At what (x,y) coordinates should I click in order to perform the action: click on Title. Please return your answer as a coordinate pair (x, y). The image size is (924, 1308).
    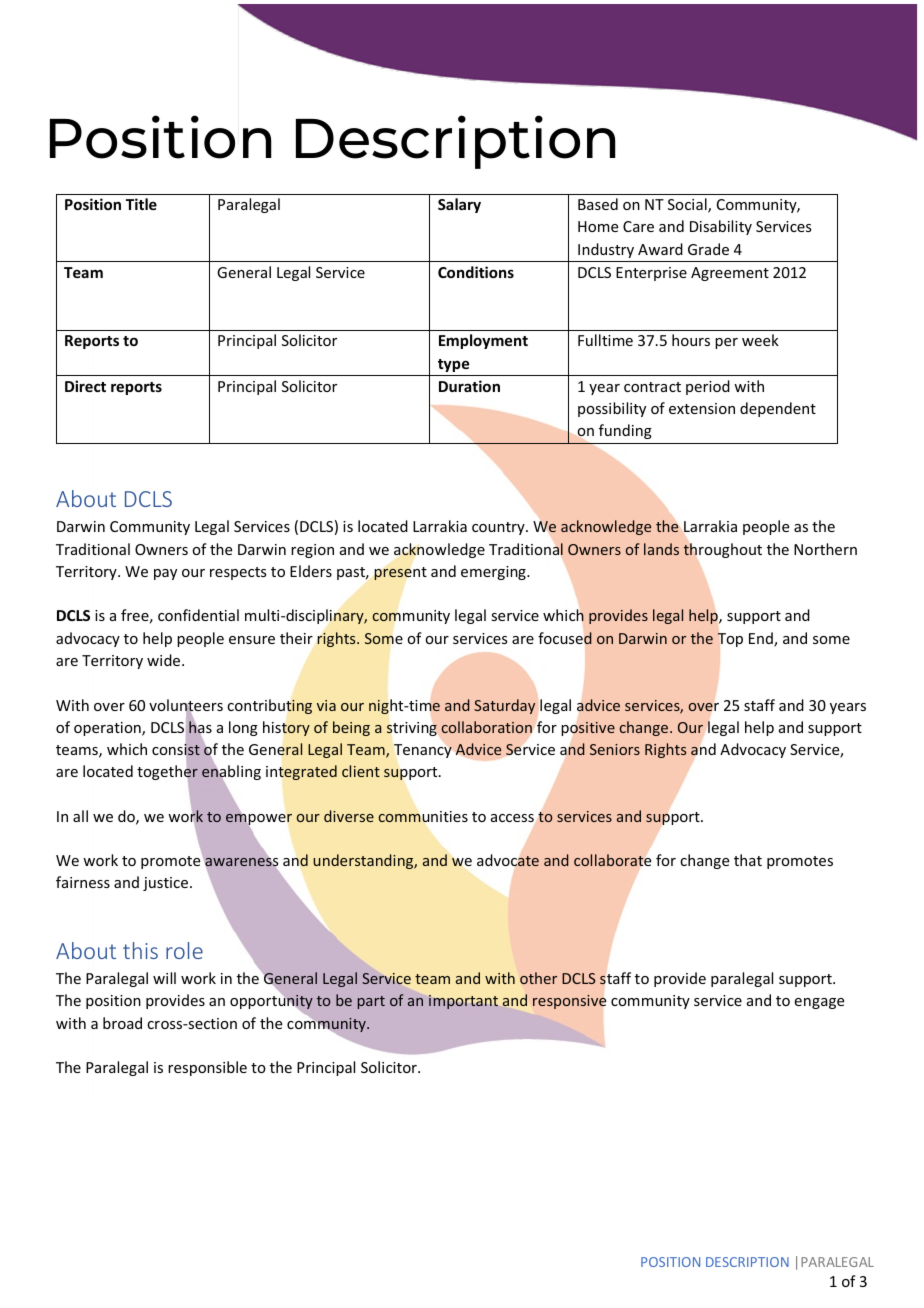
    Looking at the image, I should click on (141, 204).
